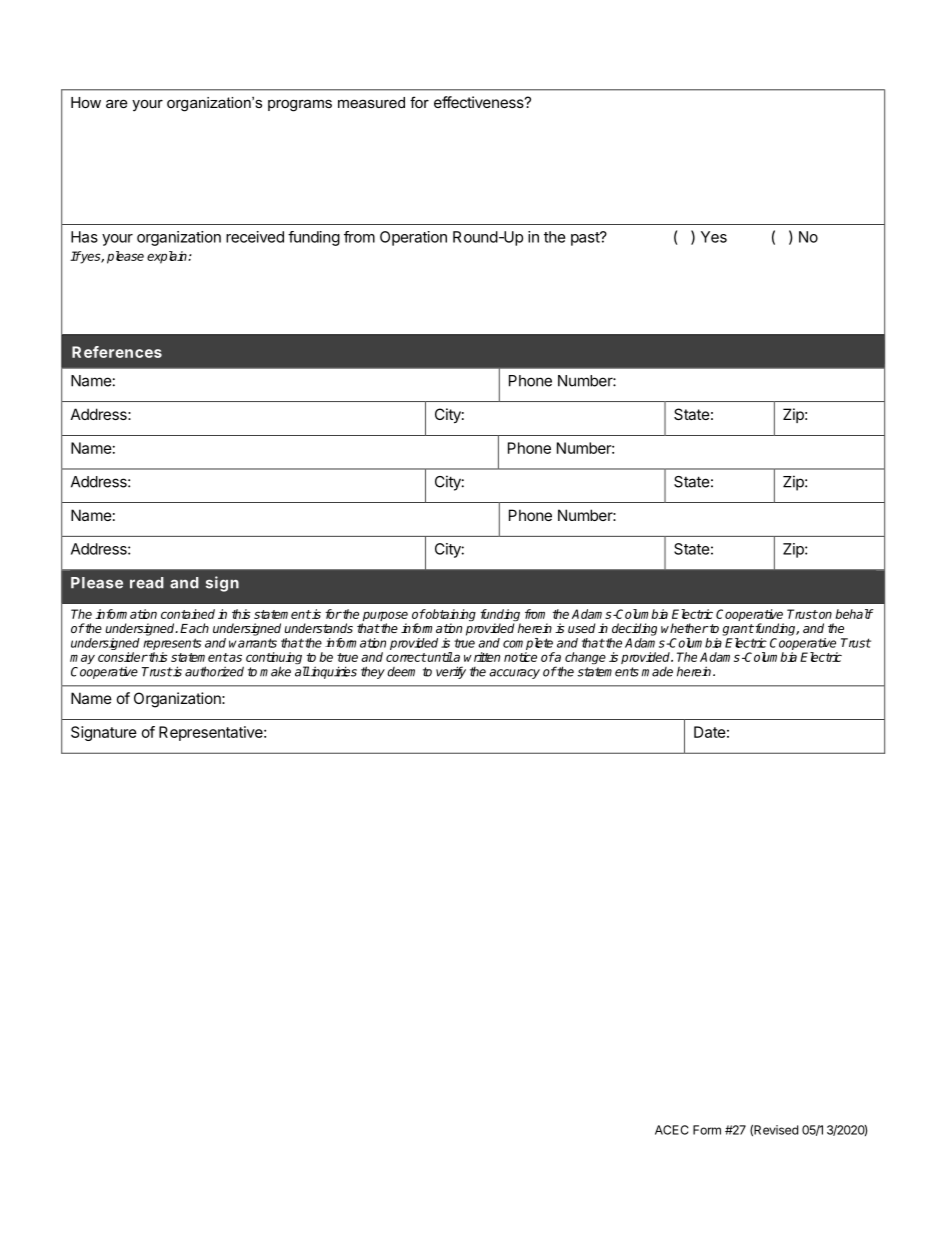 Image resolution: width=952 pixels, height=1233 pixels. Describe the element at coordinates (147, 583) in the screenshot. I see `read` at that location.
